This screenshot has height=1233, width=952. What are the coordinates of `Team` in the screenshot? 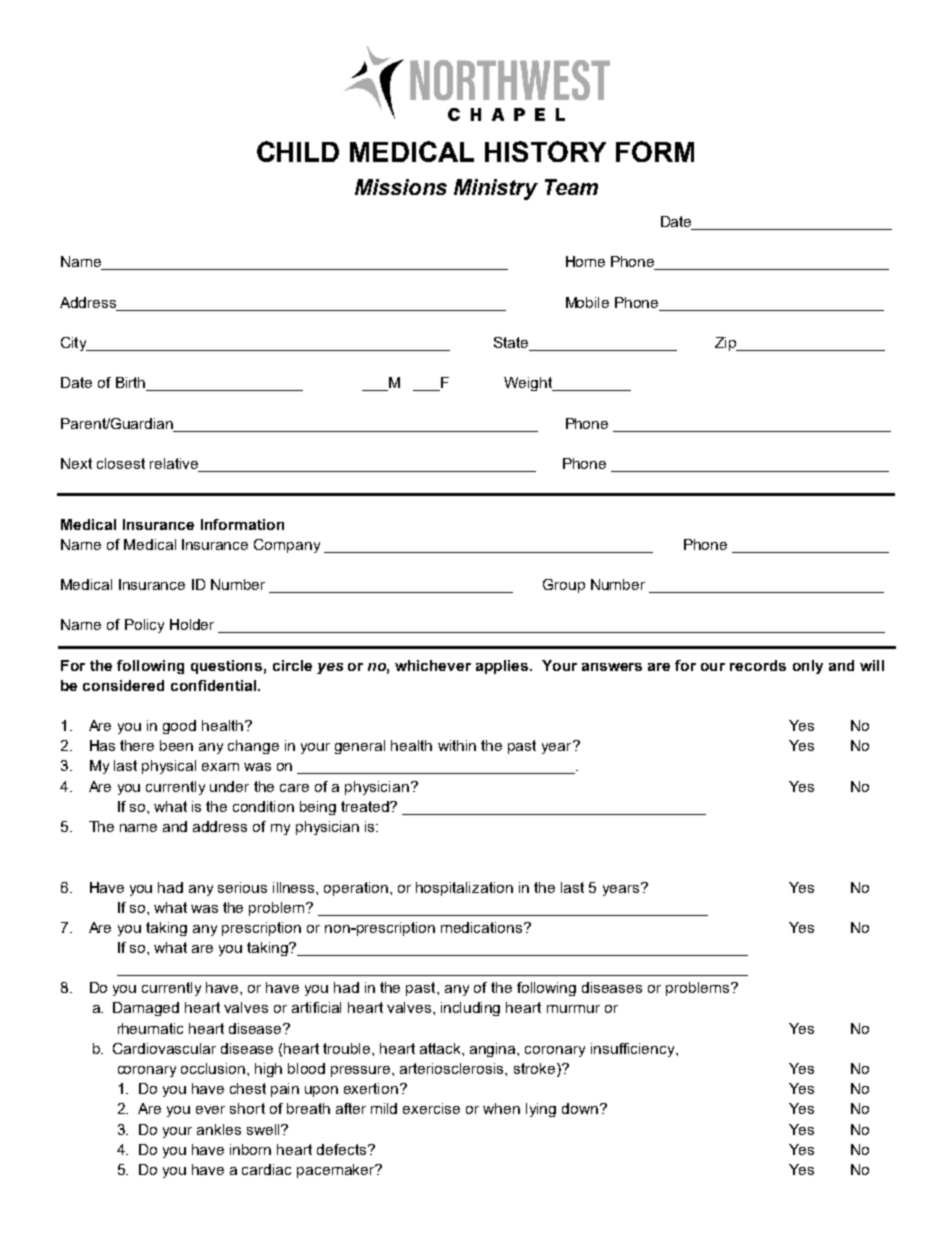 It's located at (571, 187).
